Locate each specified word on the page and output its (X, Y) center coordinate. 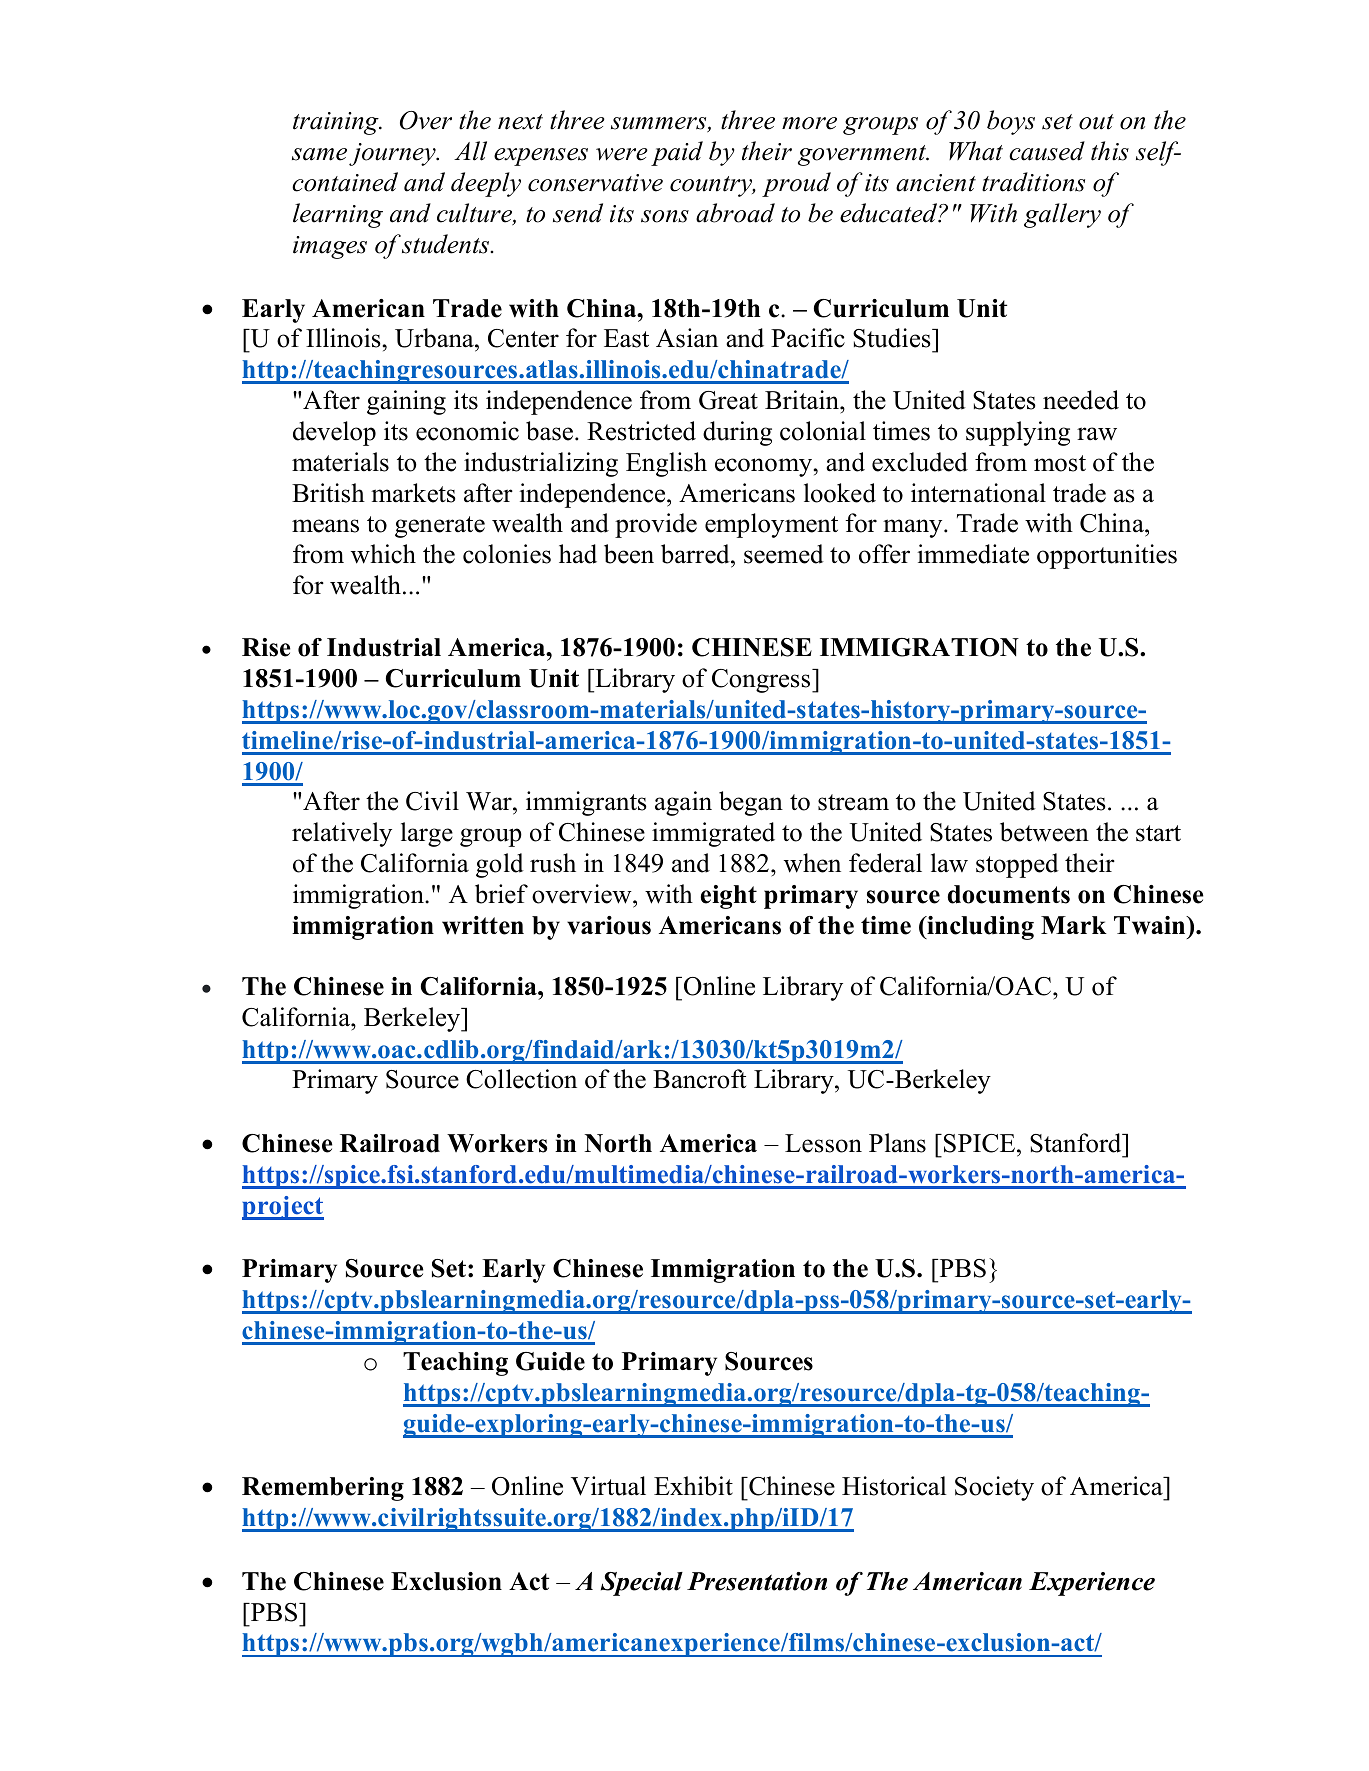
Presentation (757, 1581)
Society (994, 1488)
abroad (735, 213)
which (383, 554)
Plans (897, 1143)
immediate (973, 554)
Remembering (323, 1489)
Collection (521, 1079)
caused (1047, 151)
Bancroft (699, 1079)
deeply (486, 184)
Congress (761, 681)
